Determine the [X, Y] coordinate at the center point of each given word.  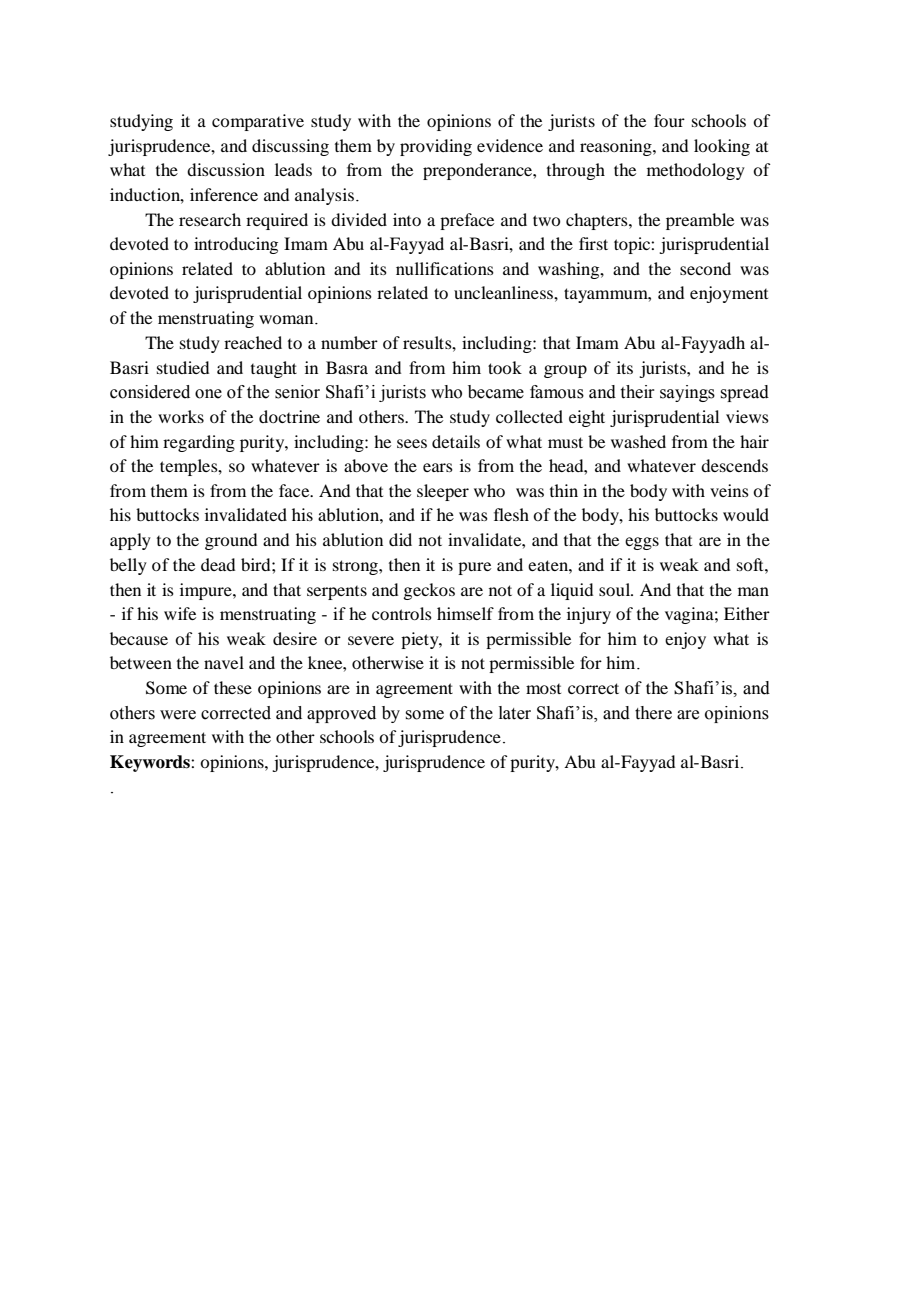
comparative [258, 122]
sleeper [443, 492]
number [349, 342]
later [515, 713]
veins [729, 490]
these [233, 687]
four [669, 120]
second [705, 268]
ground [231, 541]
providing [436, 147]
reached [253, 342]
